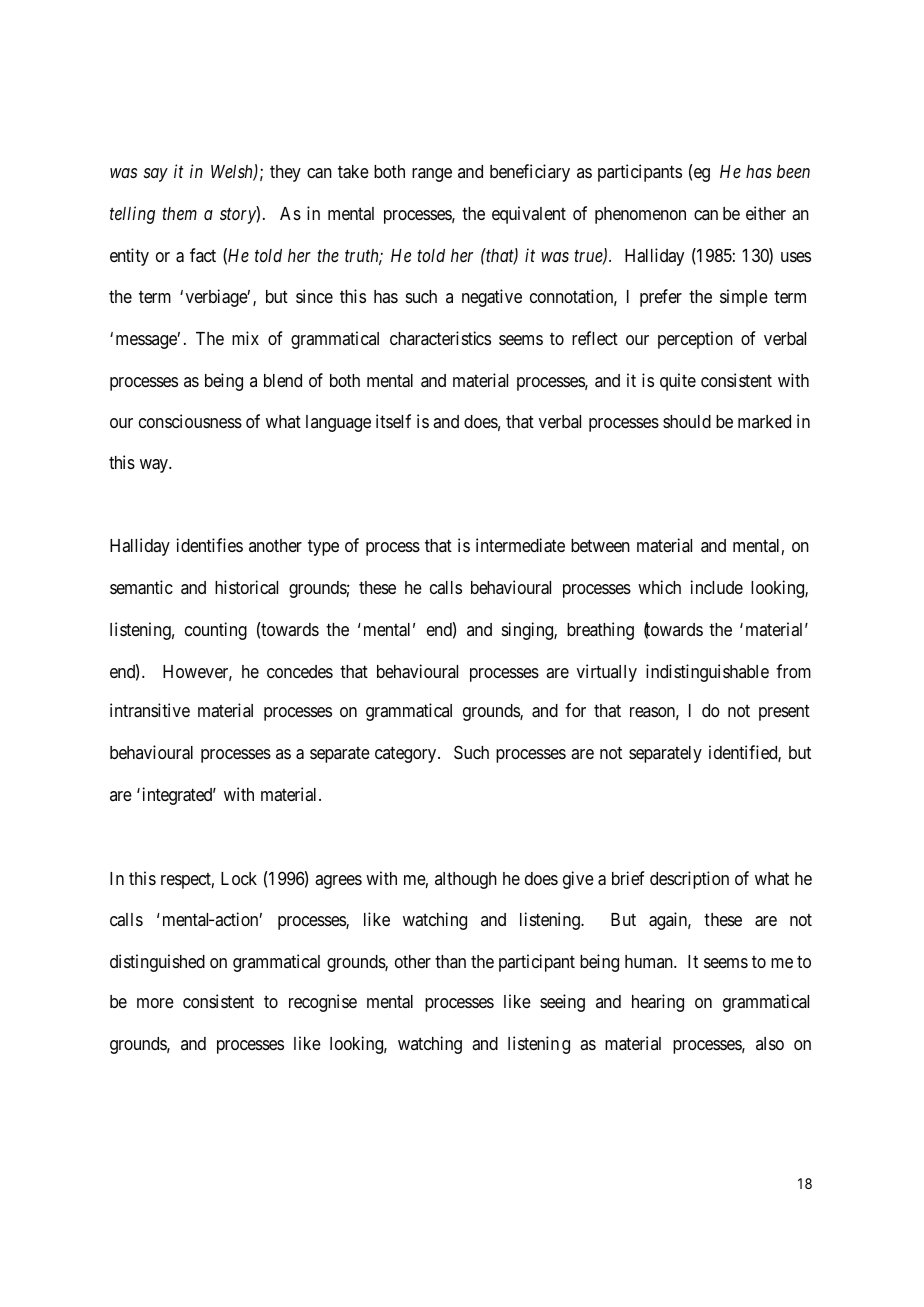 The width and height of the screenshot is (924, 1307). Describe the element at coordinates (150, 710) in the screenshot. I see `intransitive` at that location.
